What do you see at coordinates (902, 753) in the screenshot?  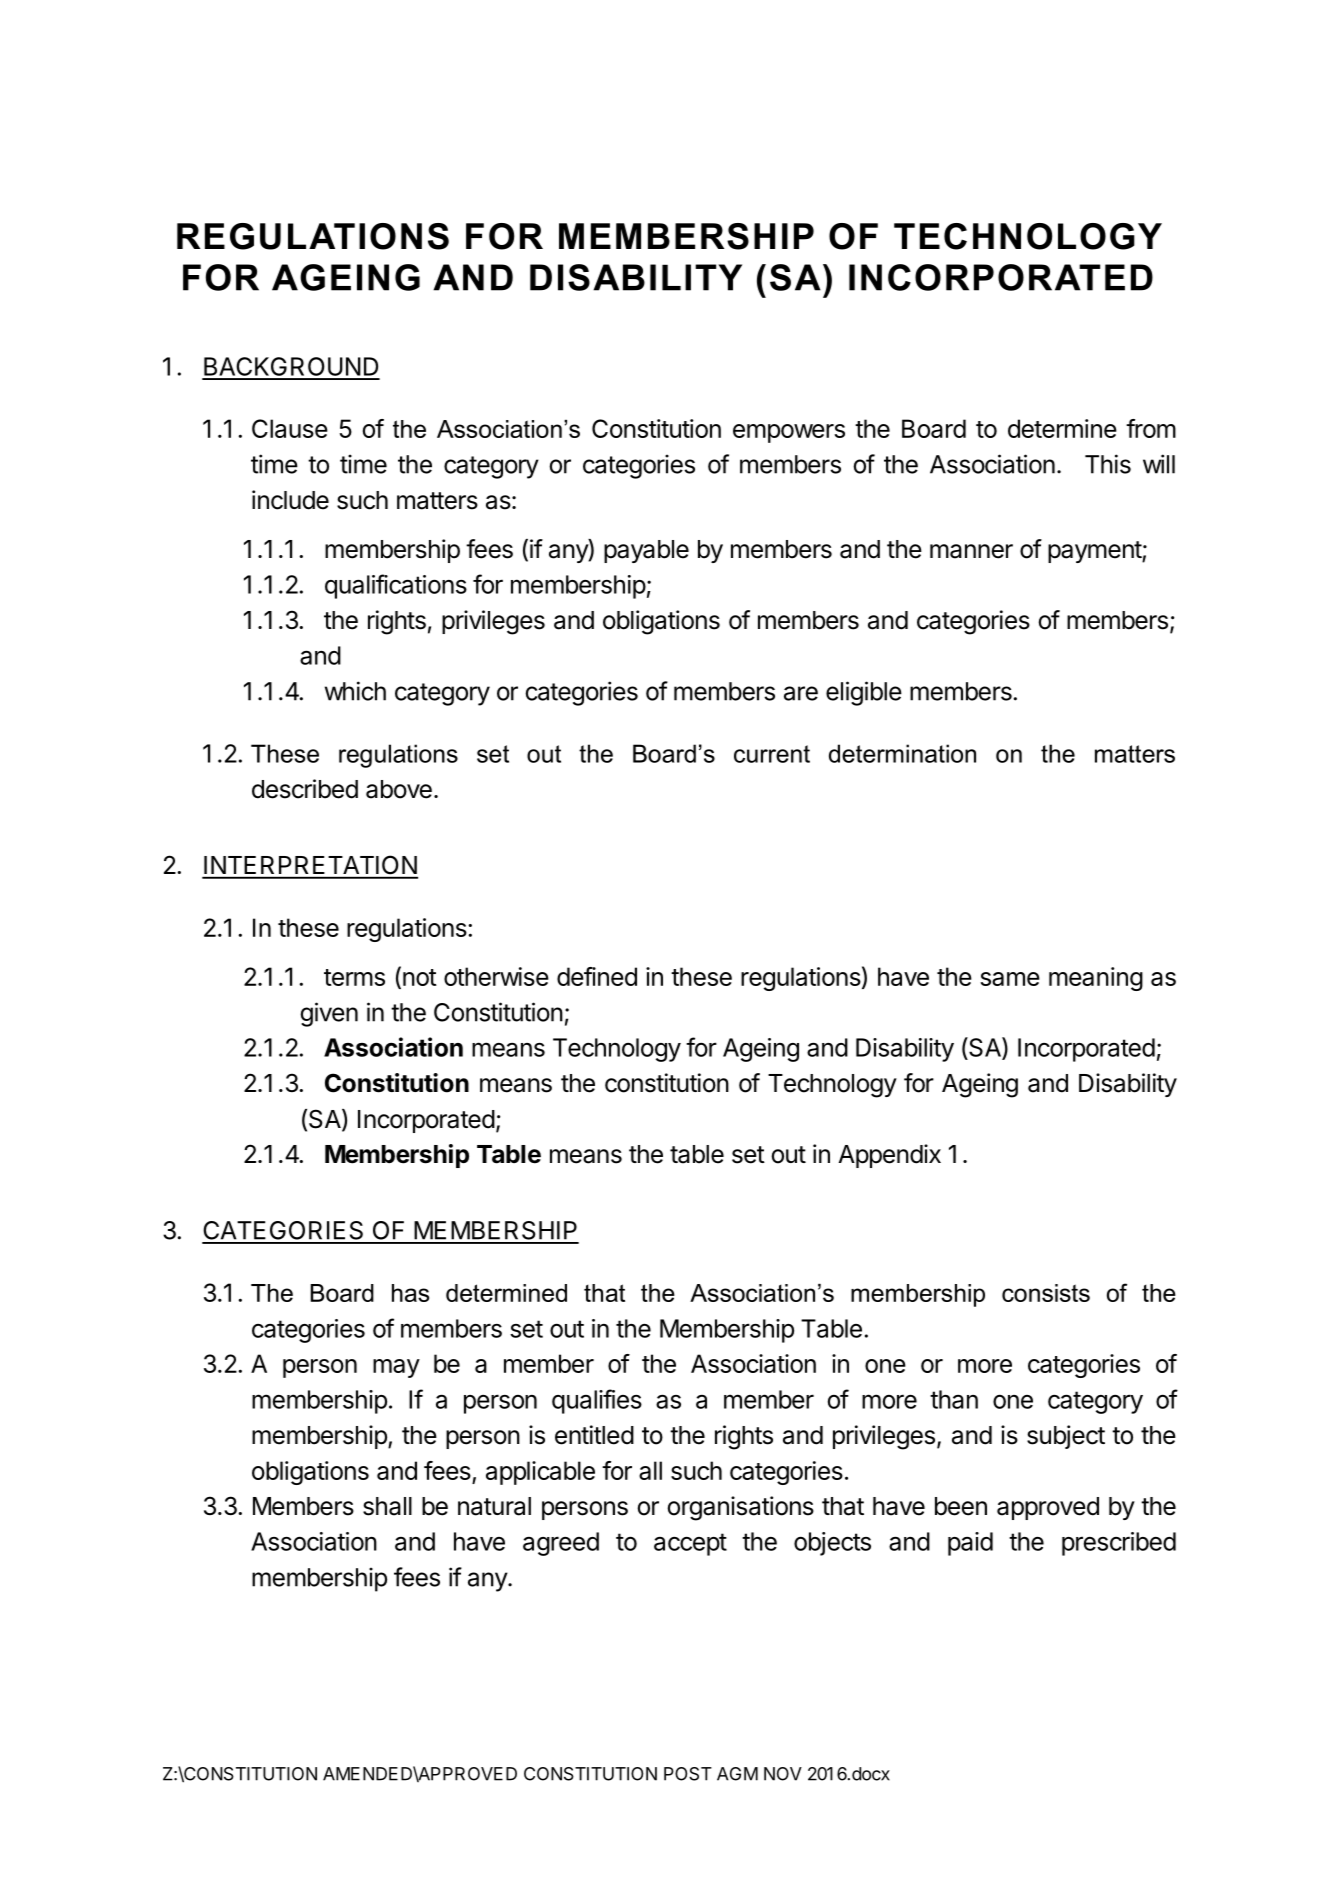 I see `determination` at bounding box center [902, 753].
